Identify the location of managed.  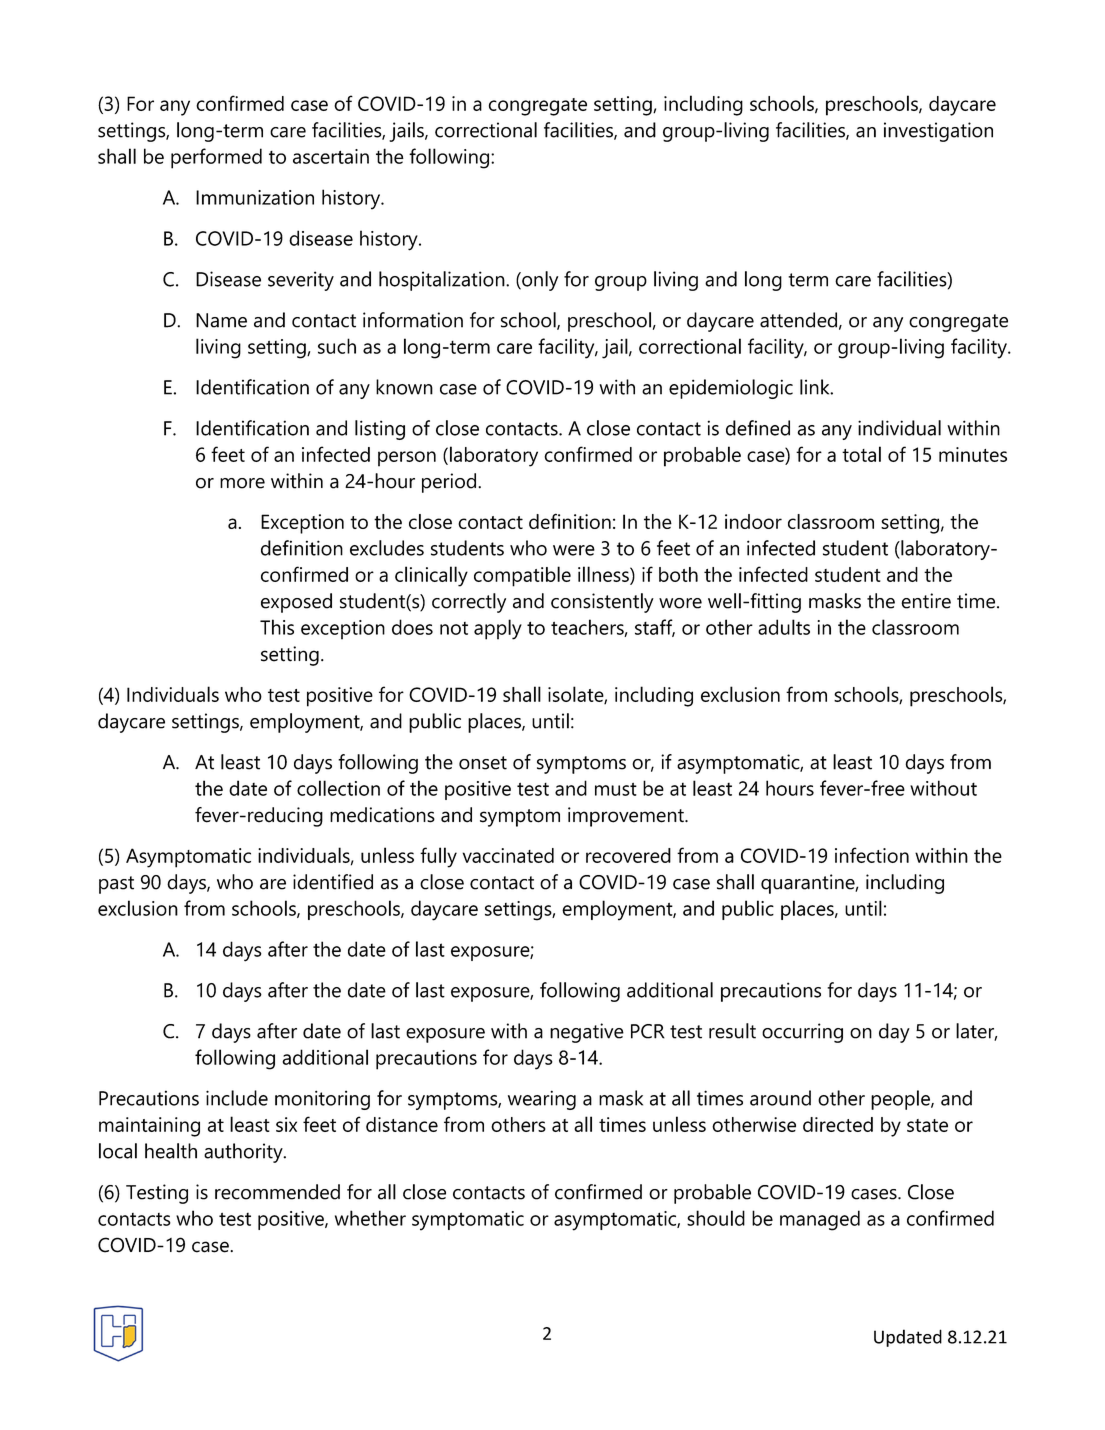
(820, 1220).
